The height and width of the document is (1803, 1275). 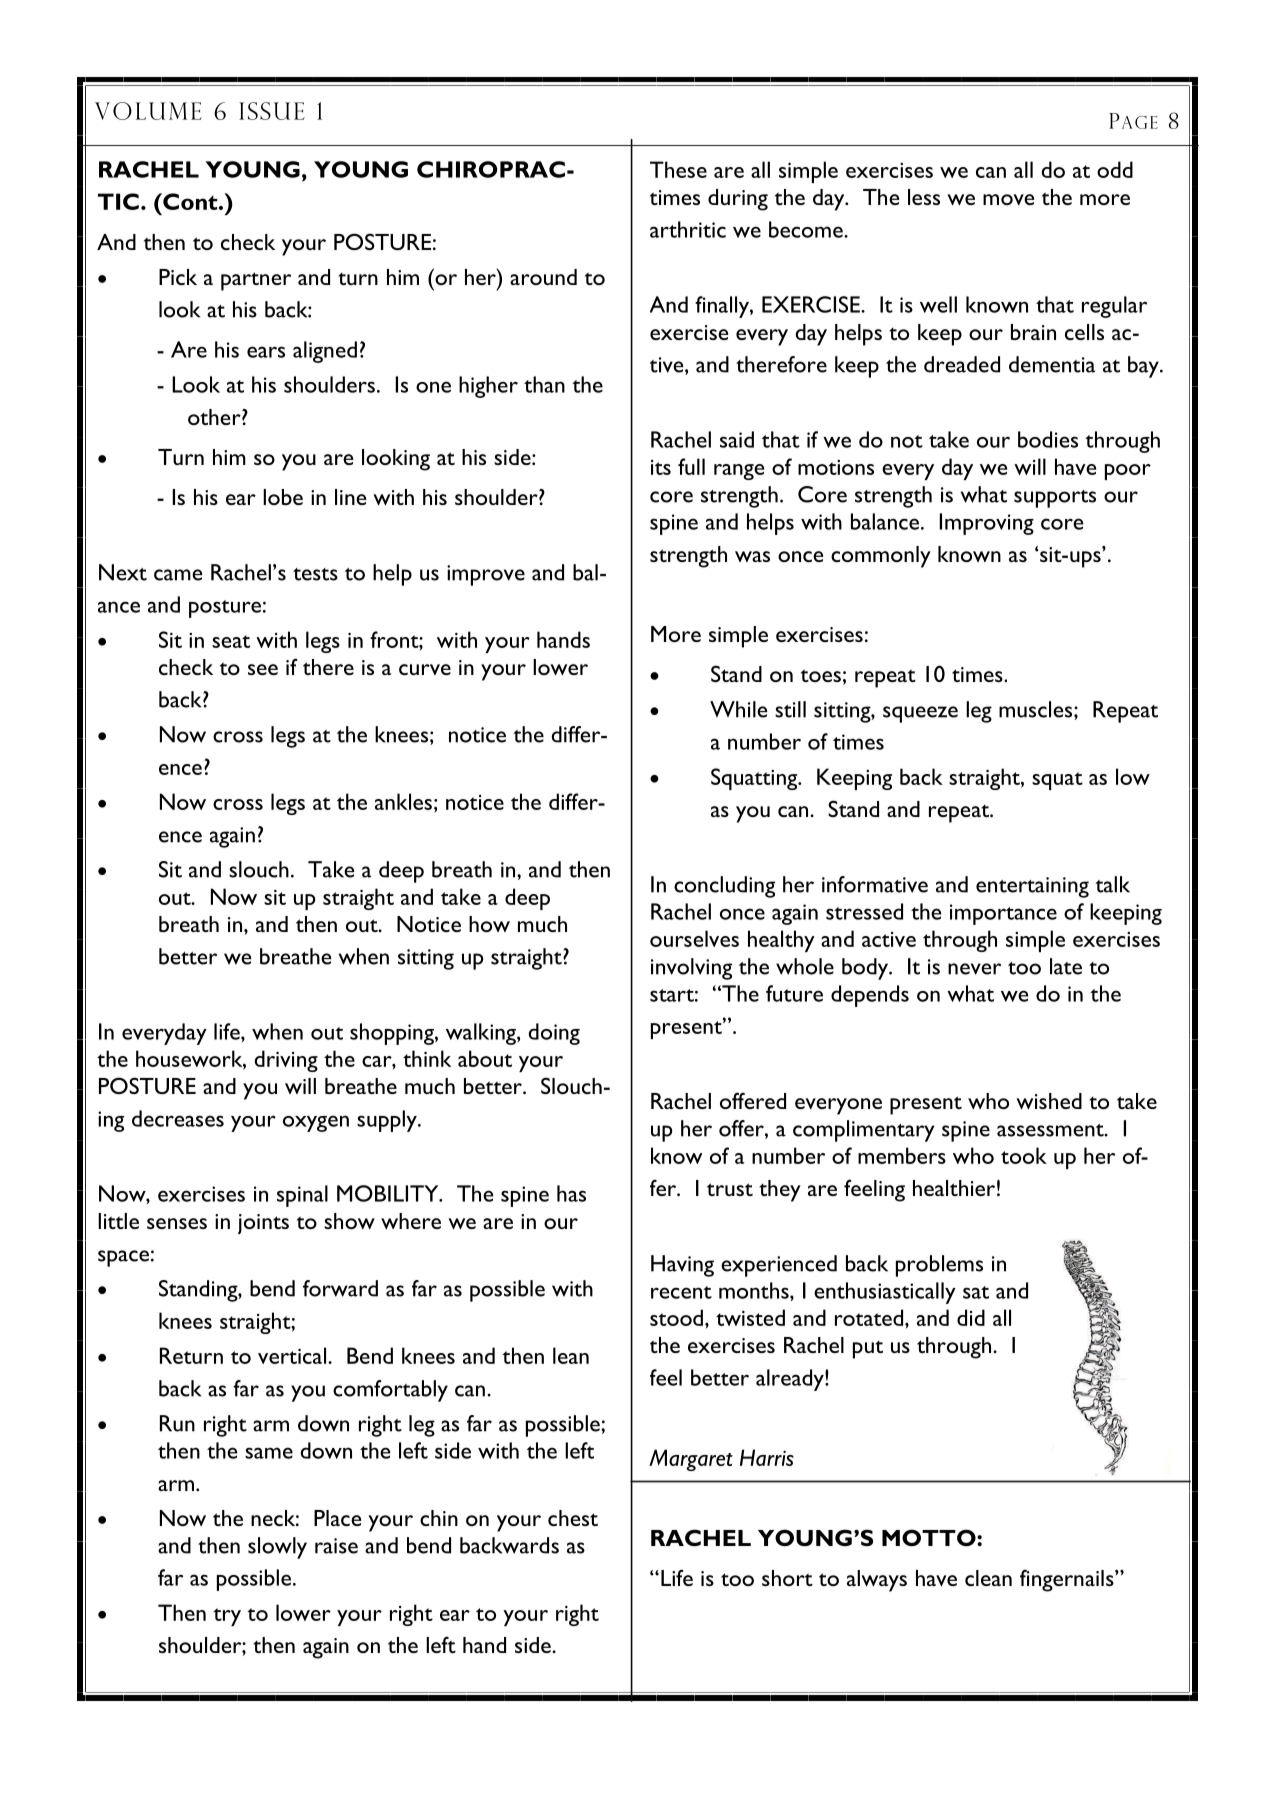 I want to click on move, so click(x=1009, y=199).
